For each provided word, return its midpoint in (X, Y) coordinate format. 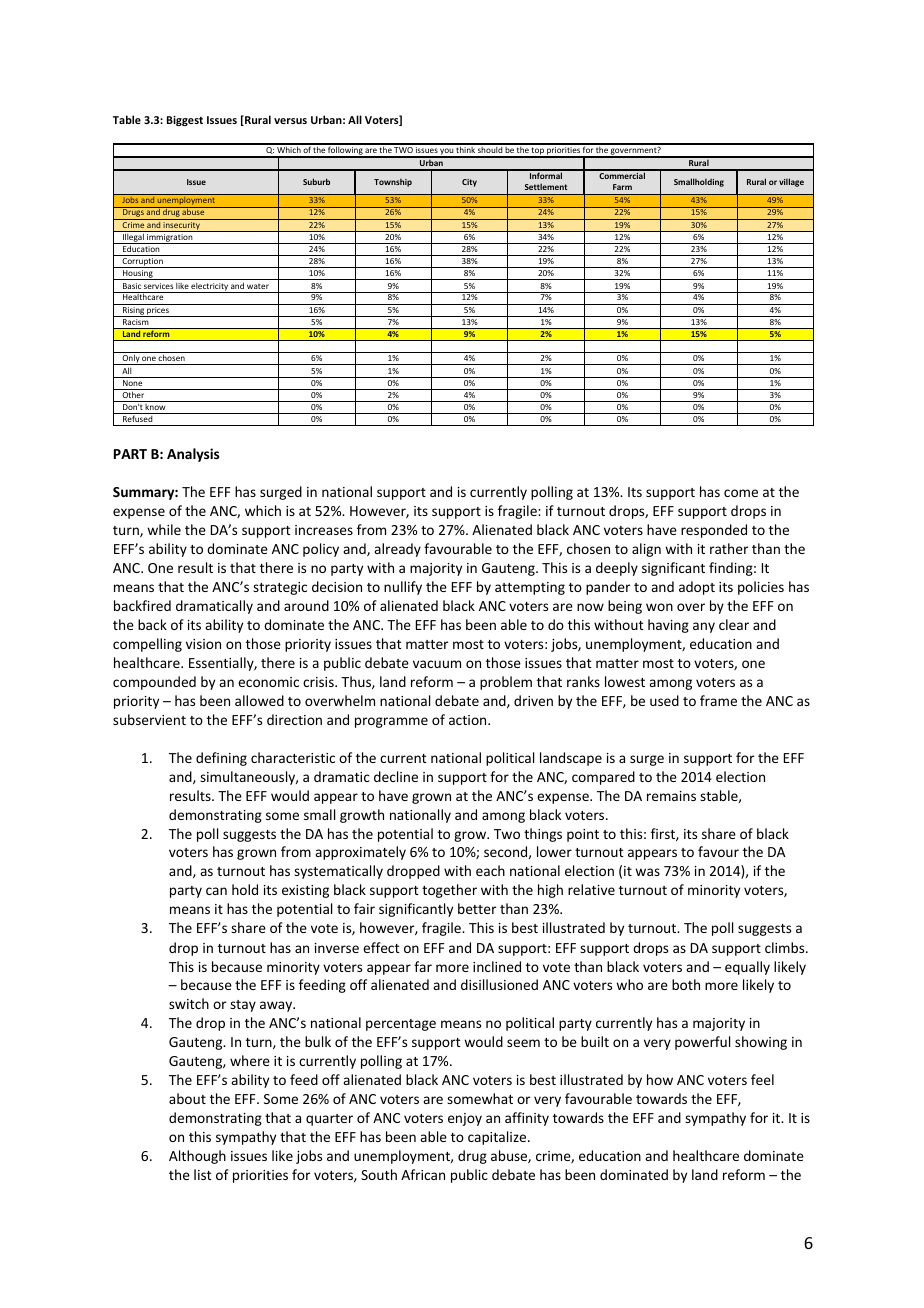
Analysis (193, 455)
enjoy (465, 1119)
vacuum (437, 664)
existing (305, 891)
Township (393, 183)
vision (203, 644)
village (791, 182)
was (647, 872)
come (741, 493)
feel (762, 1079)
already (397, 550)
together (449, 891)
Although (197, 1157)
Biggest (185, 121)
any (704, 627)
